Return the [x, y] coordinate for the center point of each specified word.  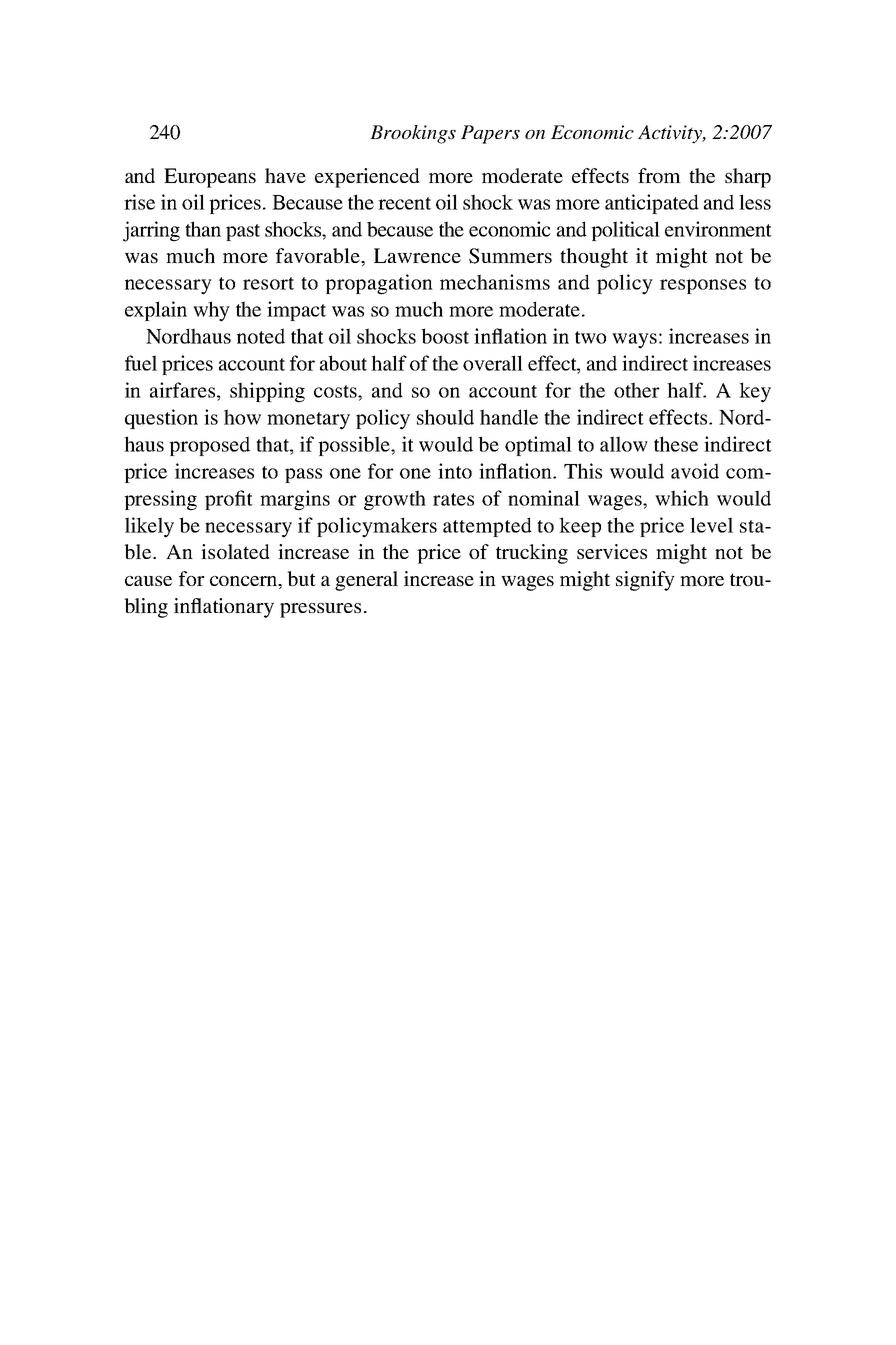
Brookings [413, 134]
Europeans [210, 178]
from [659, 175]
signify [645, 581]
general [366, 581]
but [301, 578]
